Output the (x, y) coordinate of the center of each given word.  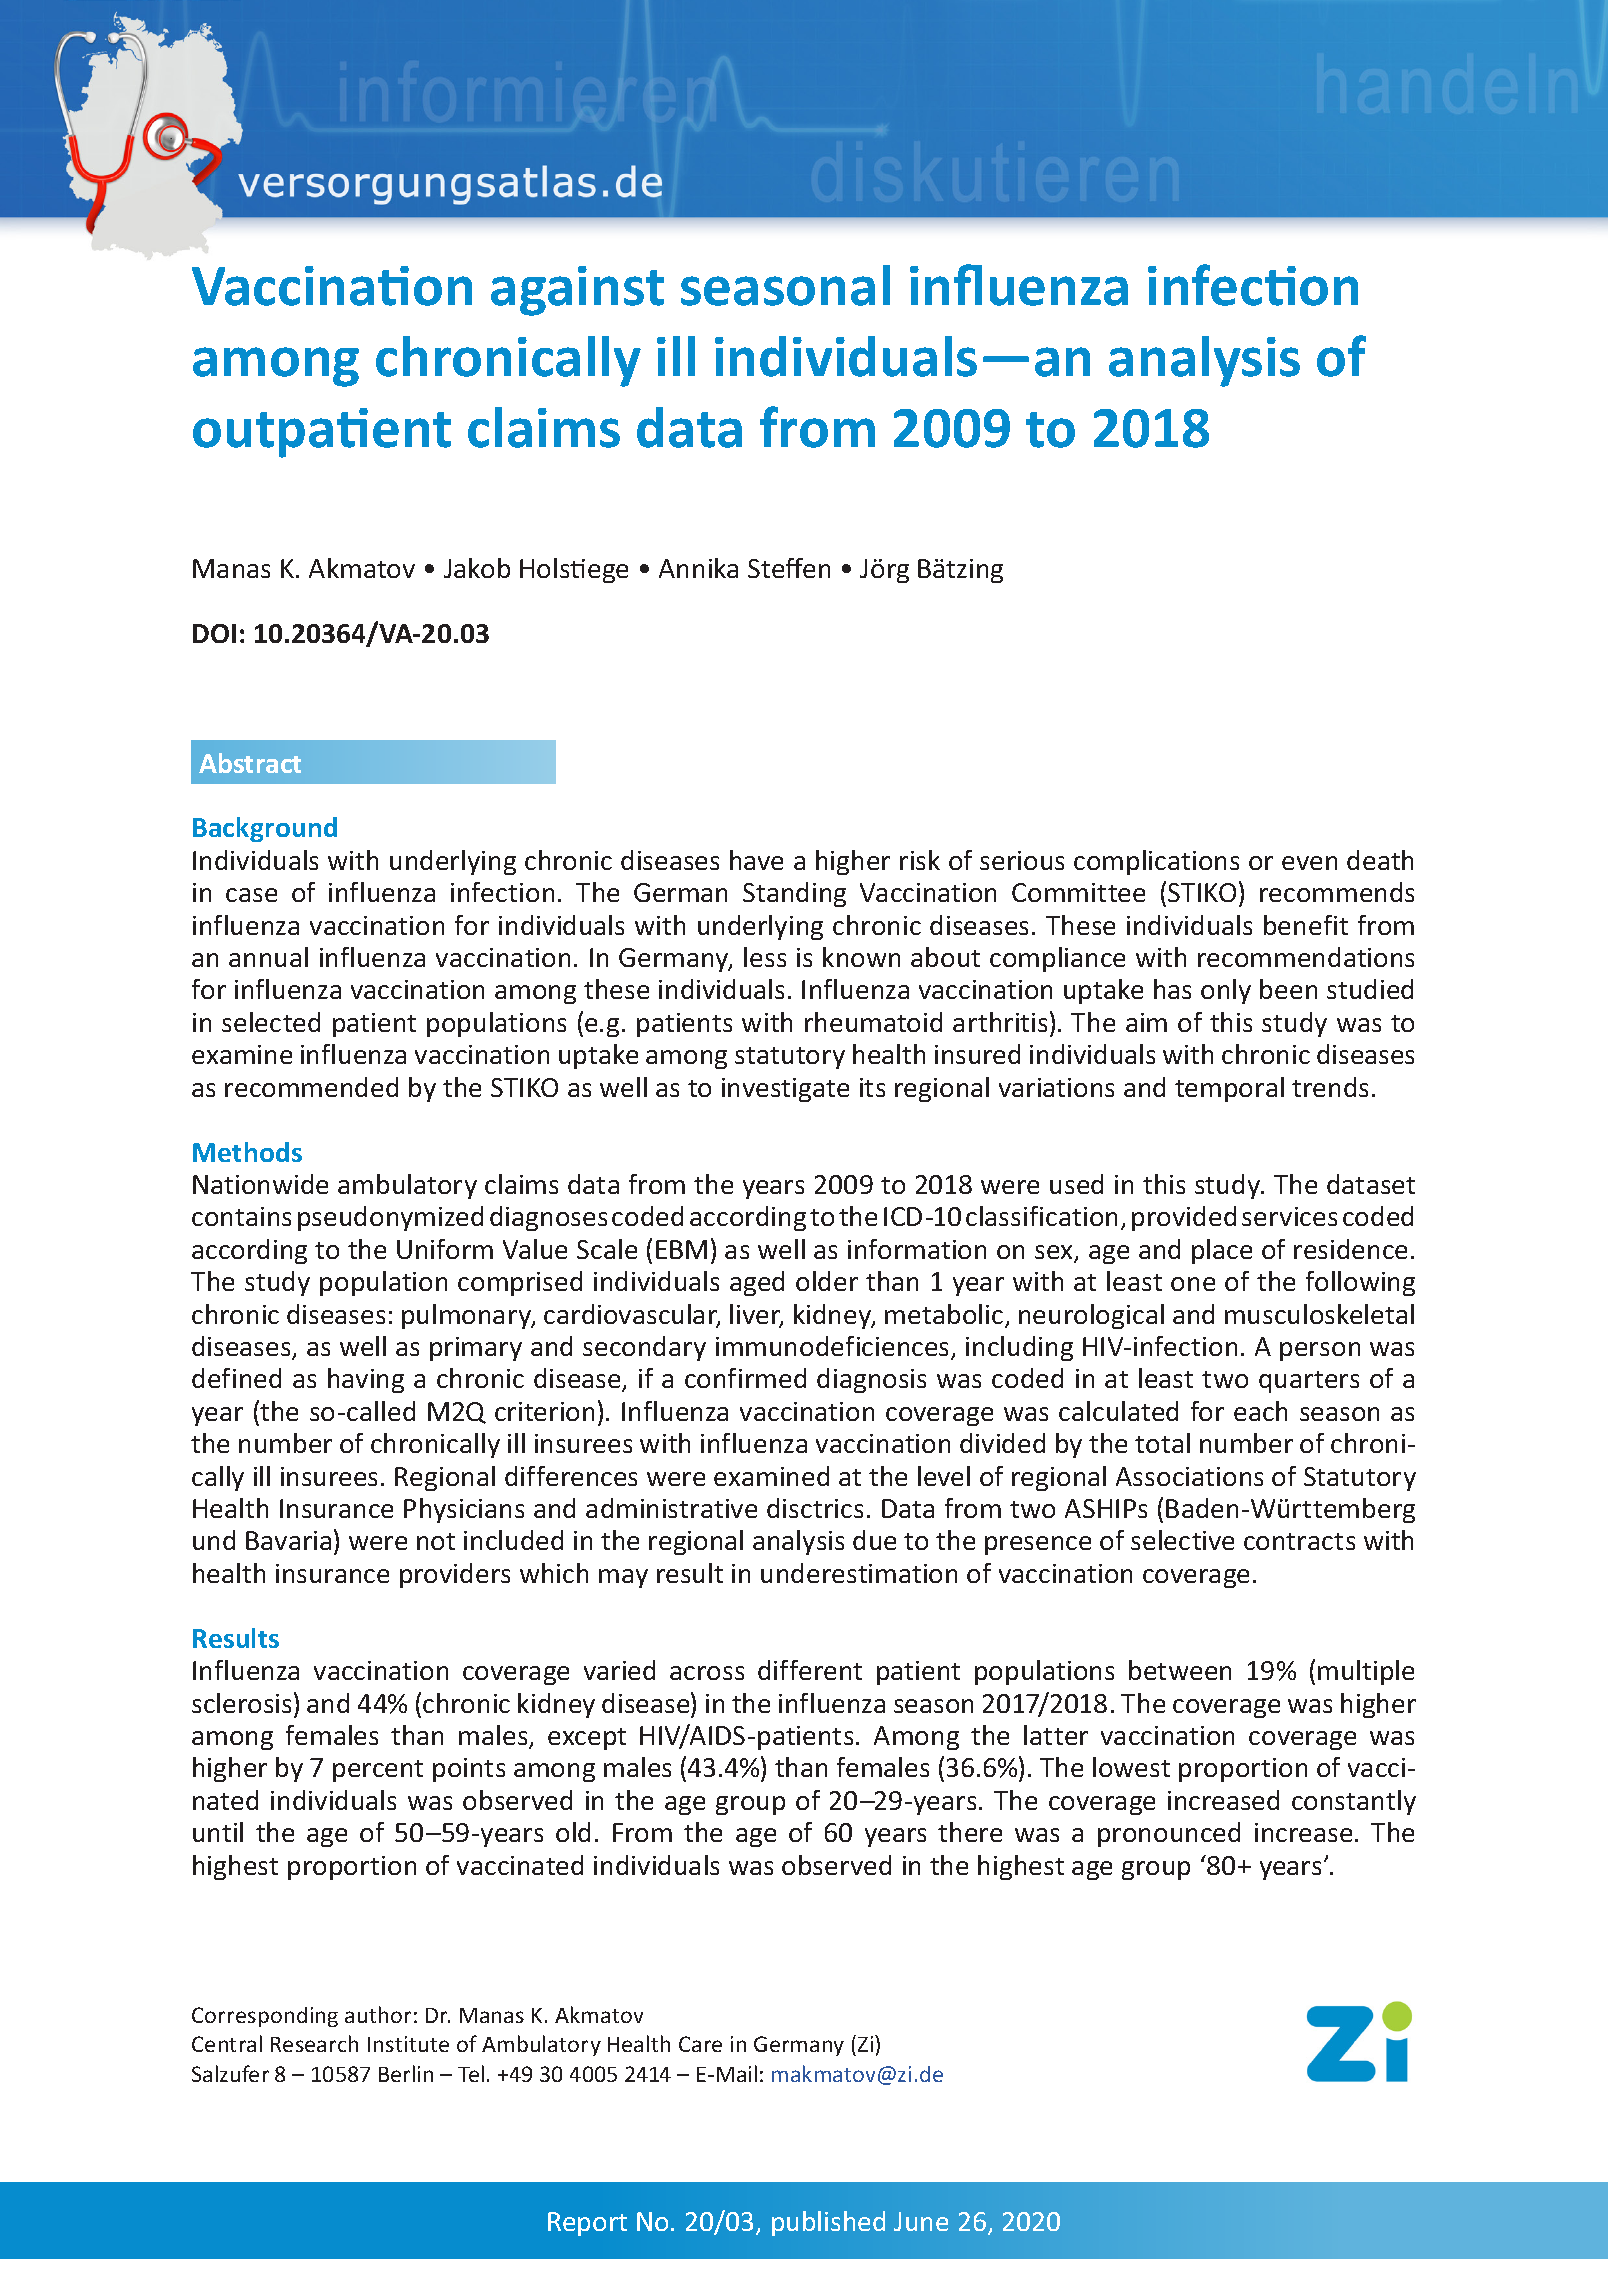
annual (268, 957)
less (765, 957)
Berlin (406, 2073)
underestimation (859, 1573)
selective (1182, 1540)
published (828, 2223)
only (1226, 991)
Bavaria (288, 1540)
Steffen (789, 568)
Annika (698, 568)
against (577, 291)
